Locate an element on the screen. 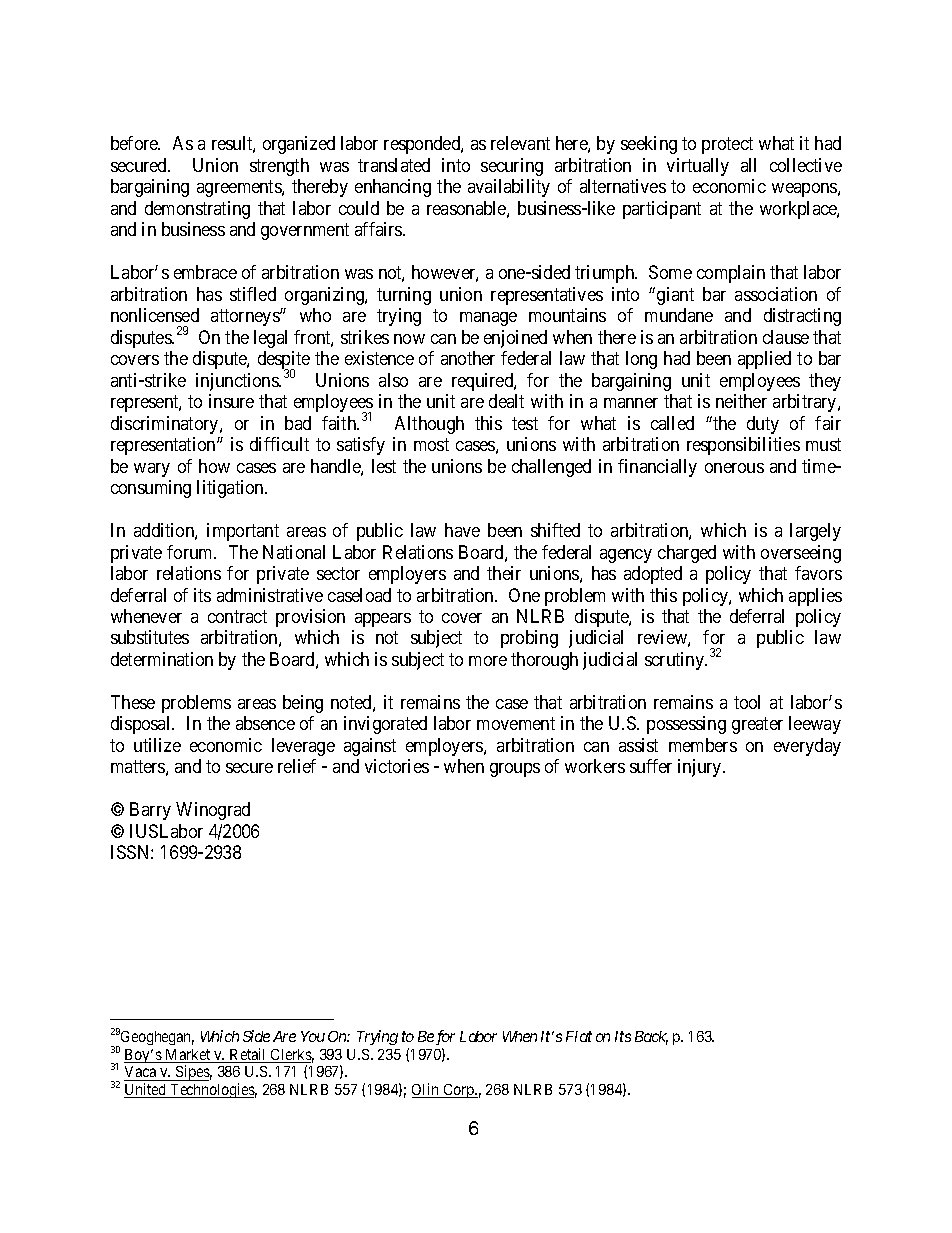  protect is located at coordinates (727, 146).
